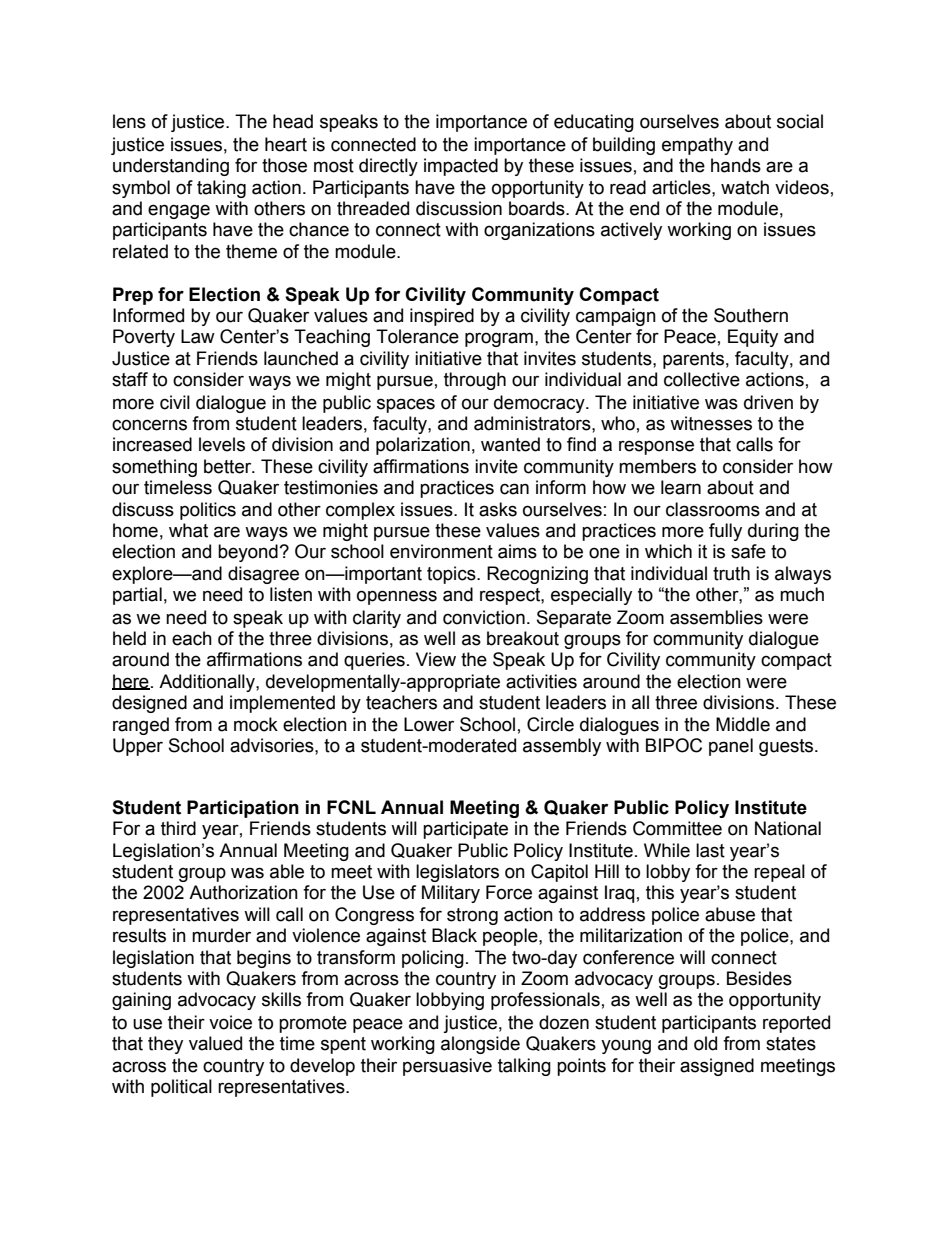 This image has height=1233, width=952. I want to click on Lower, so click(429, 724).
